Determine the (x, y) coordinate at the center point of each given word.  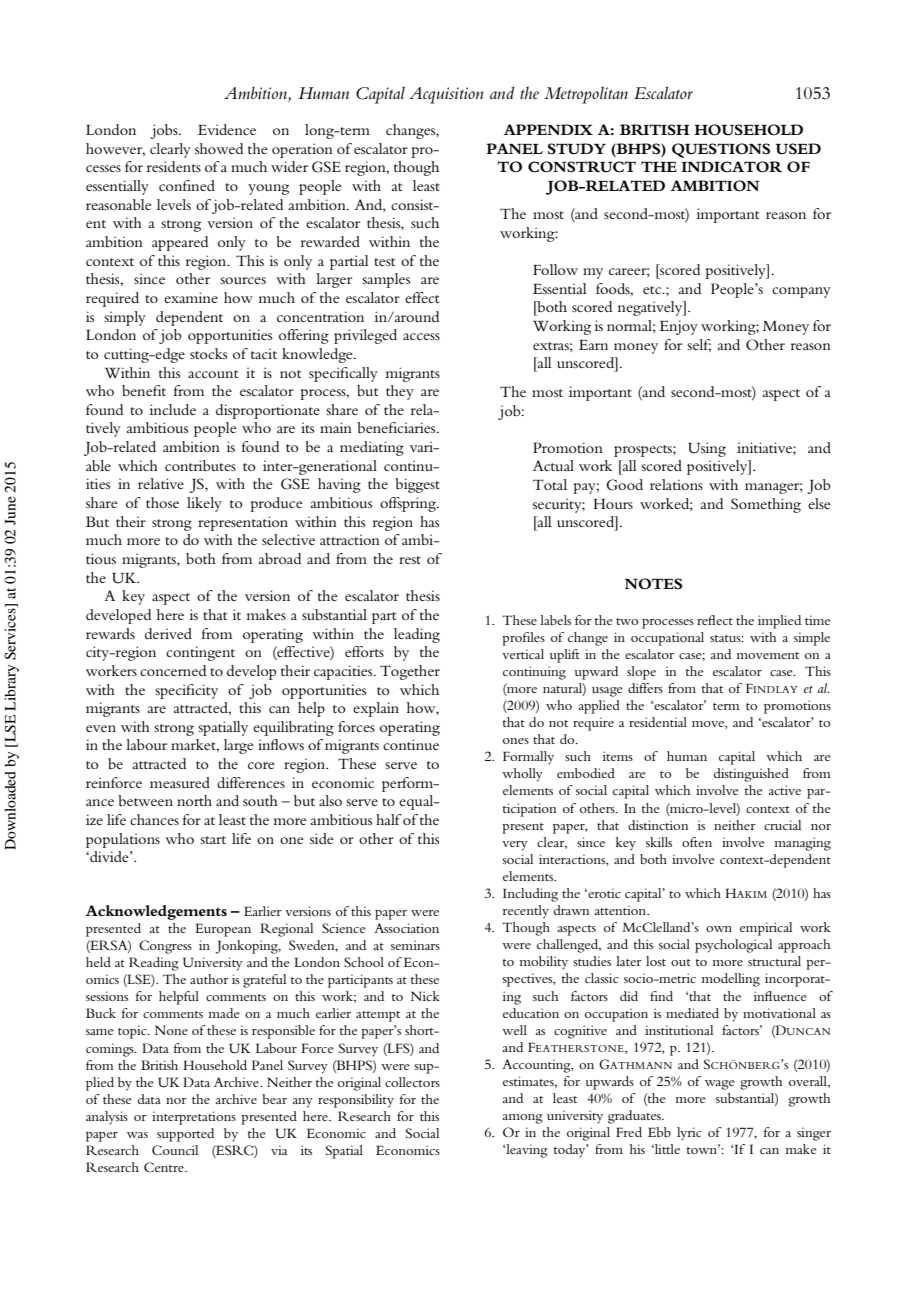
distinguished (751, 775)
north (194, 800)
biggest (417, 485)
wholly (522, 775)
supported (185, 1135)
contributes (200, 465)
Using (707, 449)
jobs (165, 131)
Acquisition (446, 95)
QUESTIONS (721, 150)
